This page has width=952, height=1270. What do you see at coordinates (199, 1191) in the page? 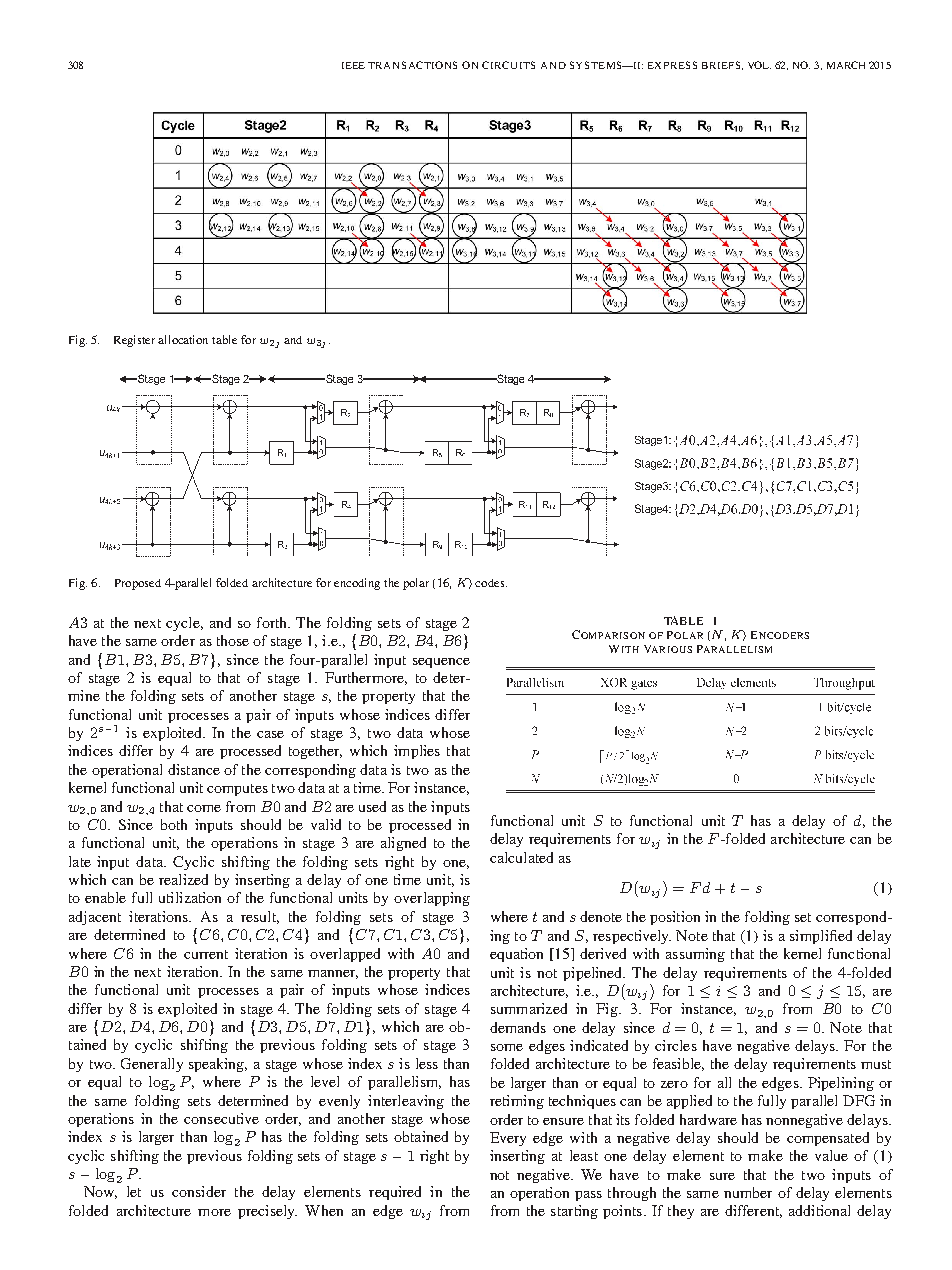
I see `consider` at bounding box center [199, 1191].
